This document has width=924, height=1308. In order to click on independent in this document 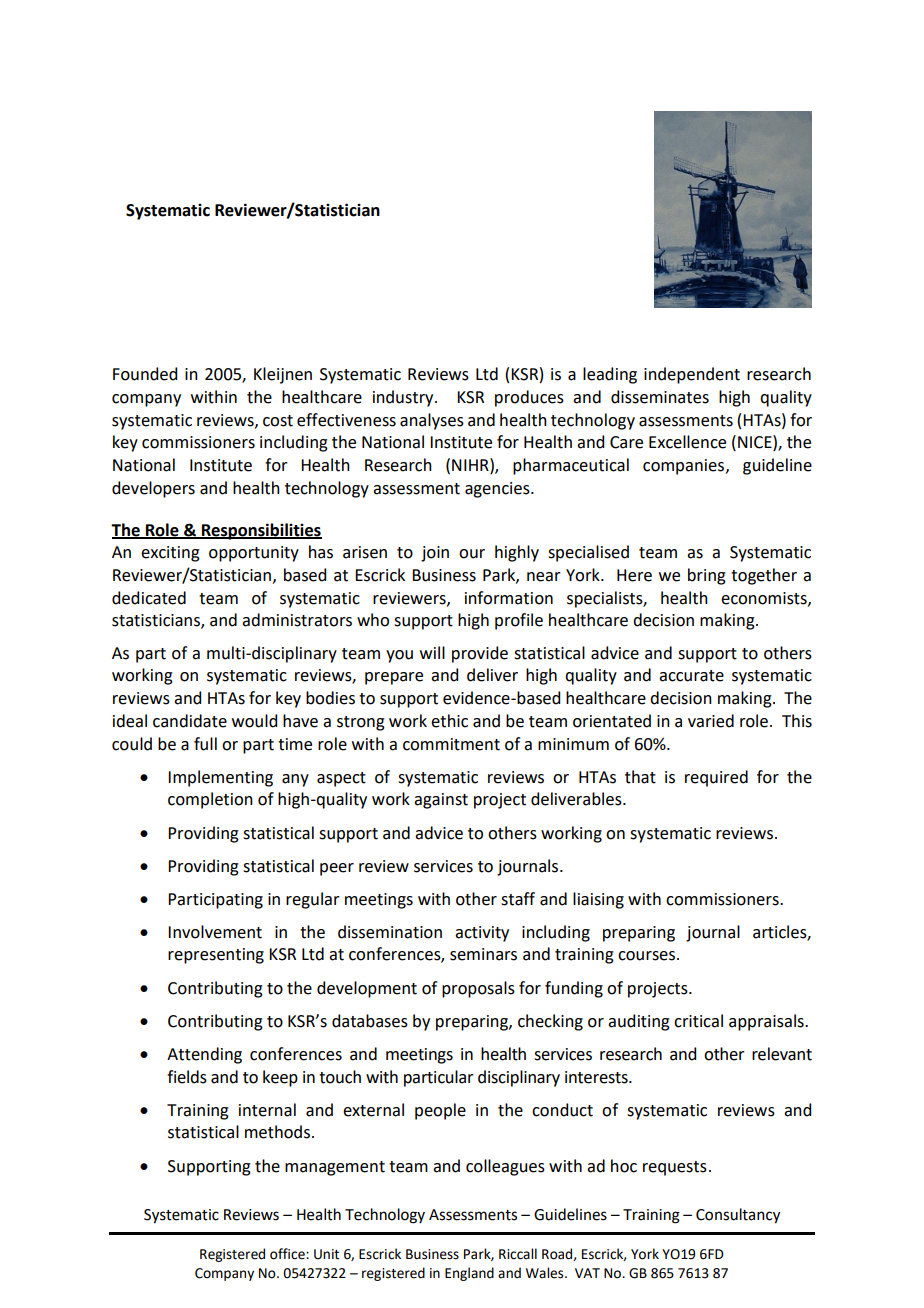, I will do `click(692, 375)`.
